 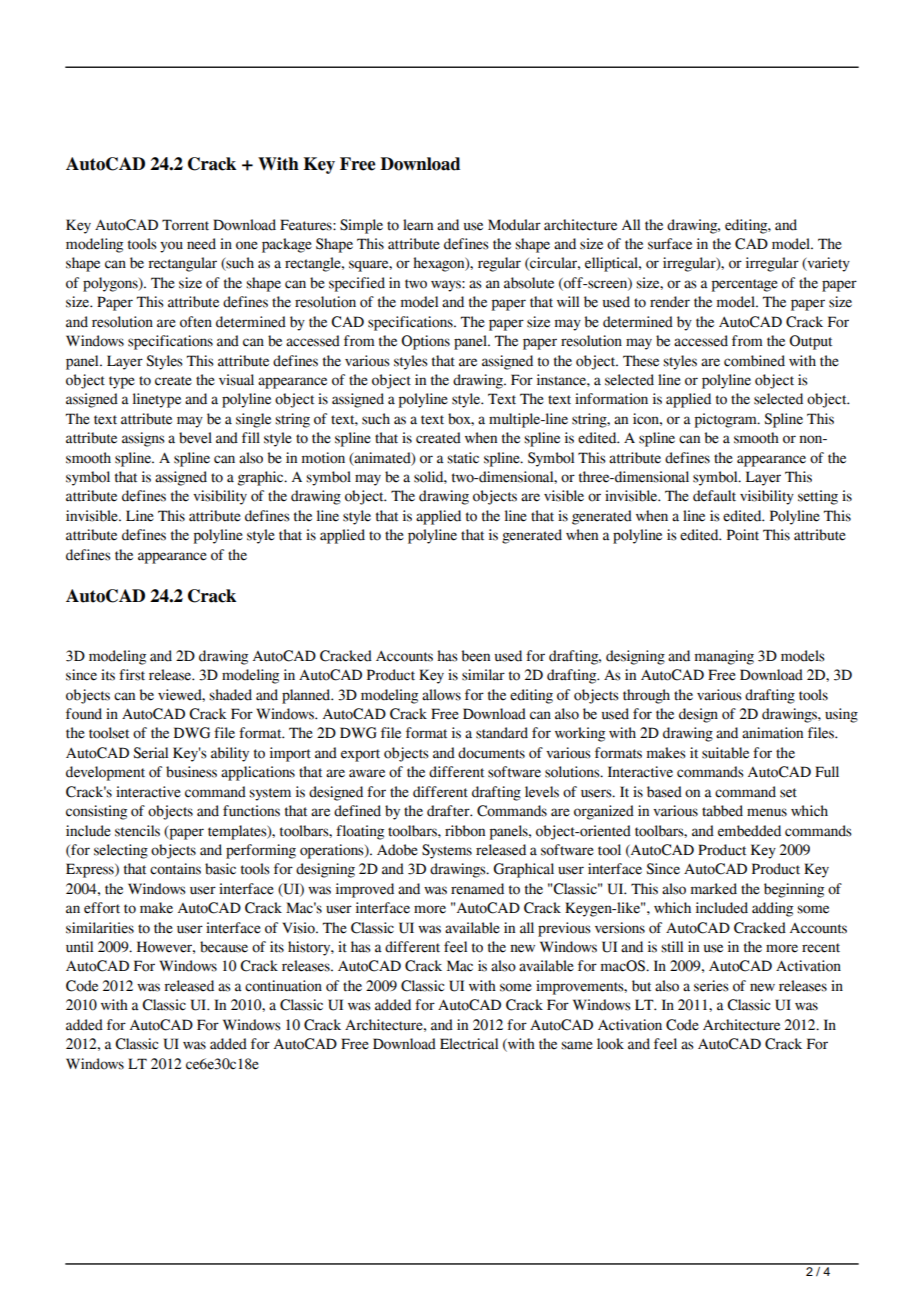 I want to click on you, so click(x=171, y=247).
